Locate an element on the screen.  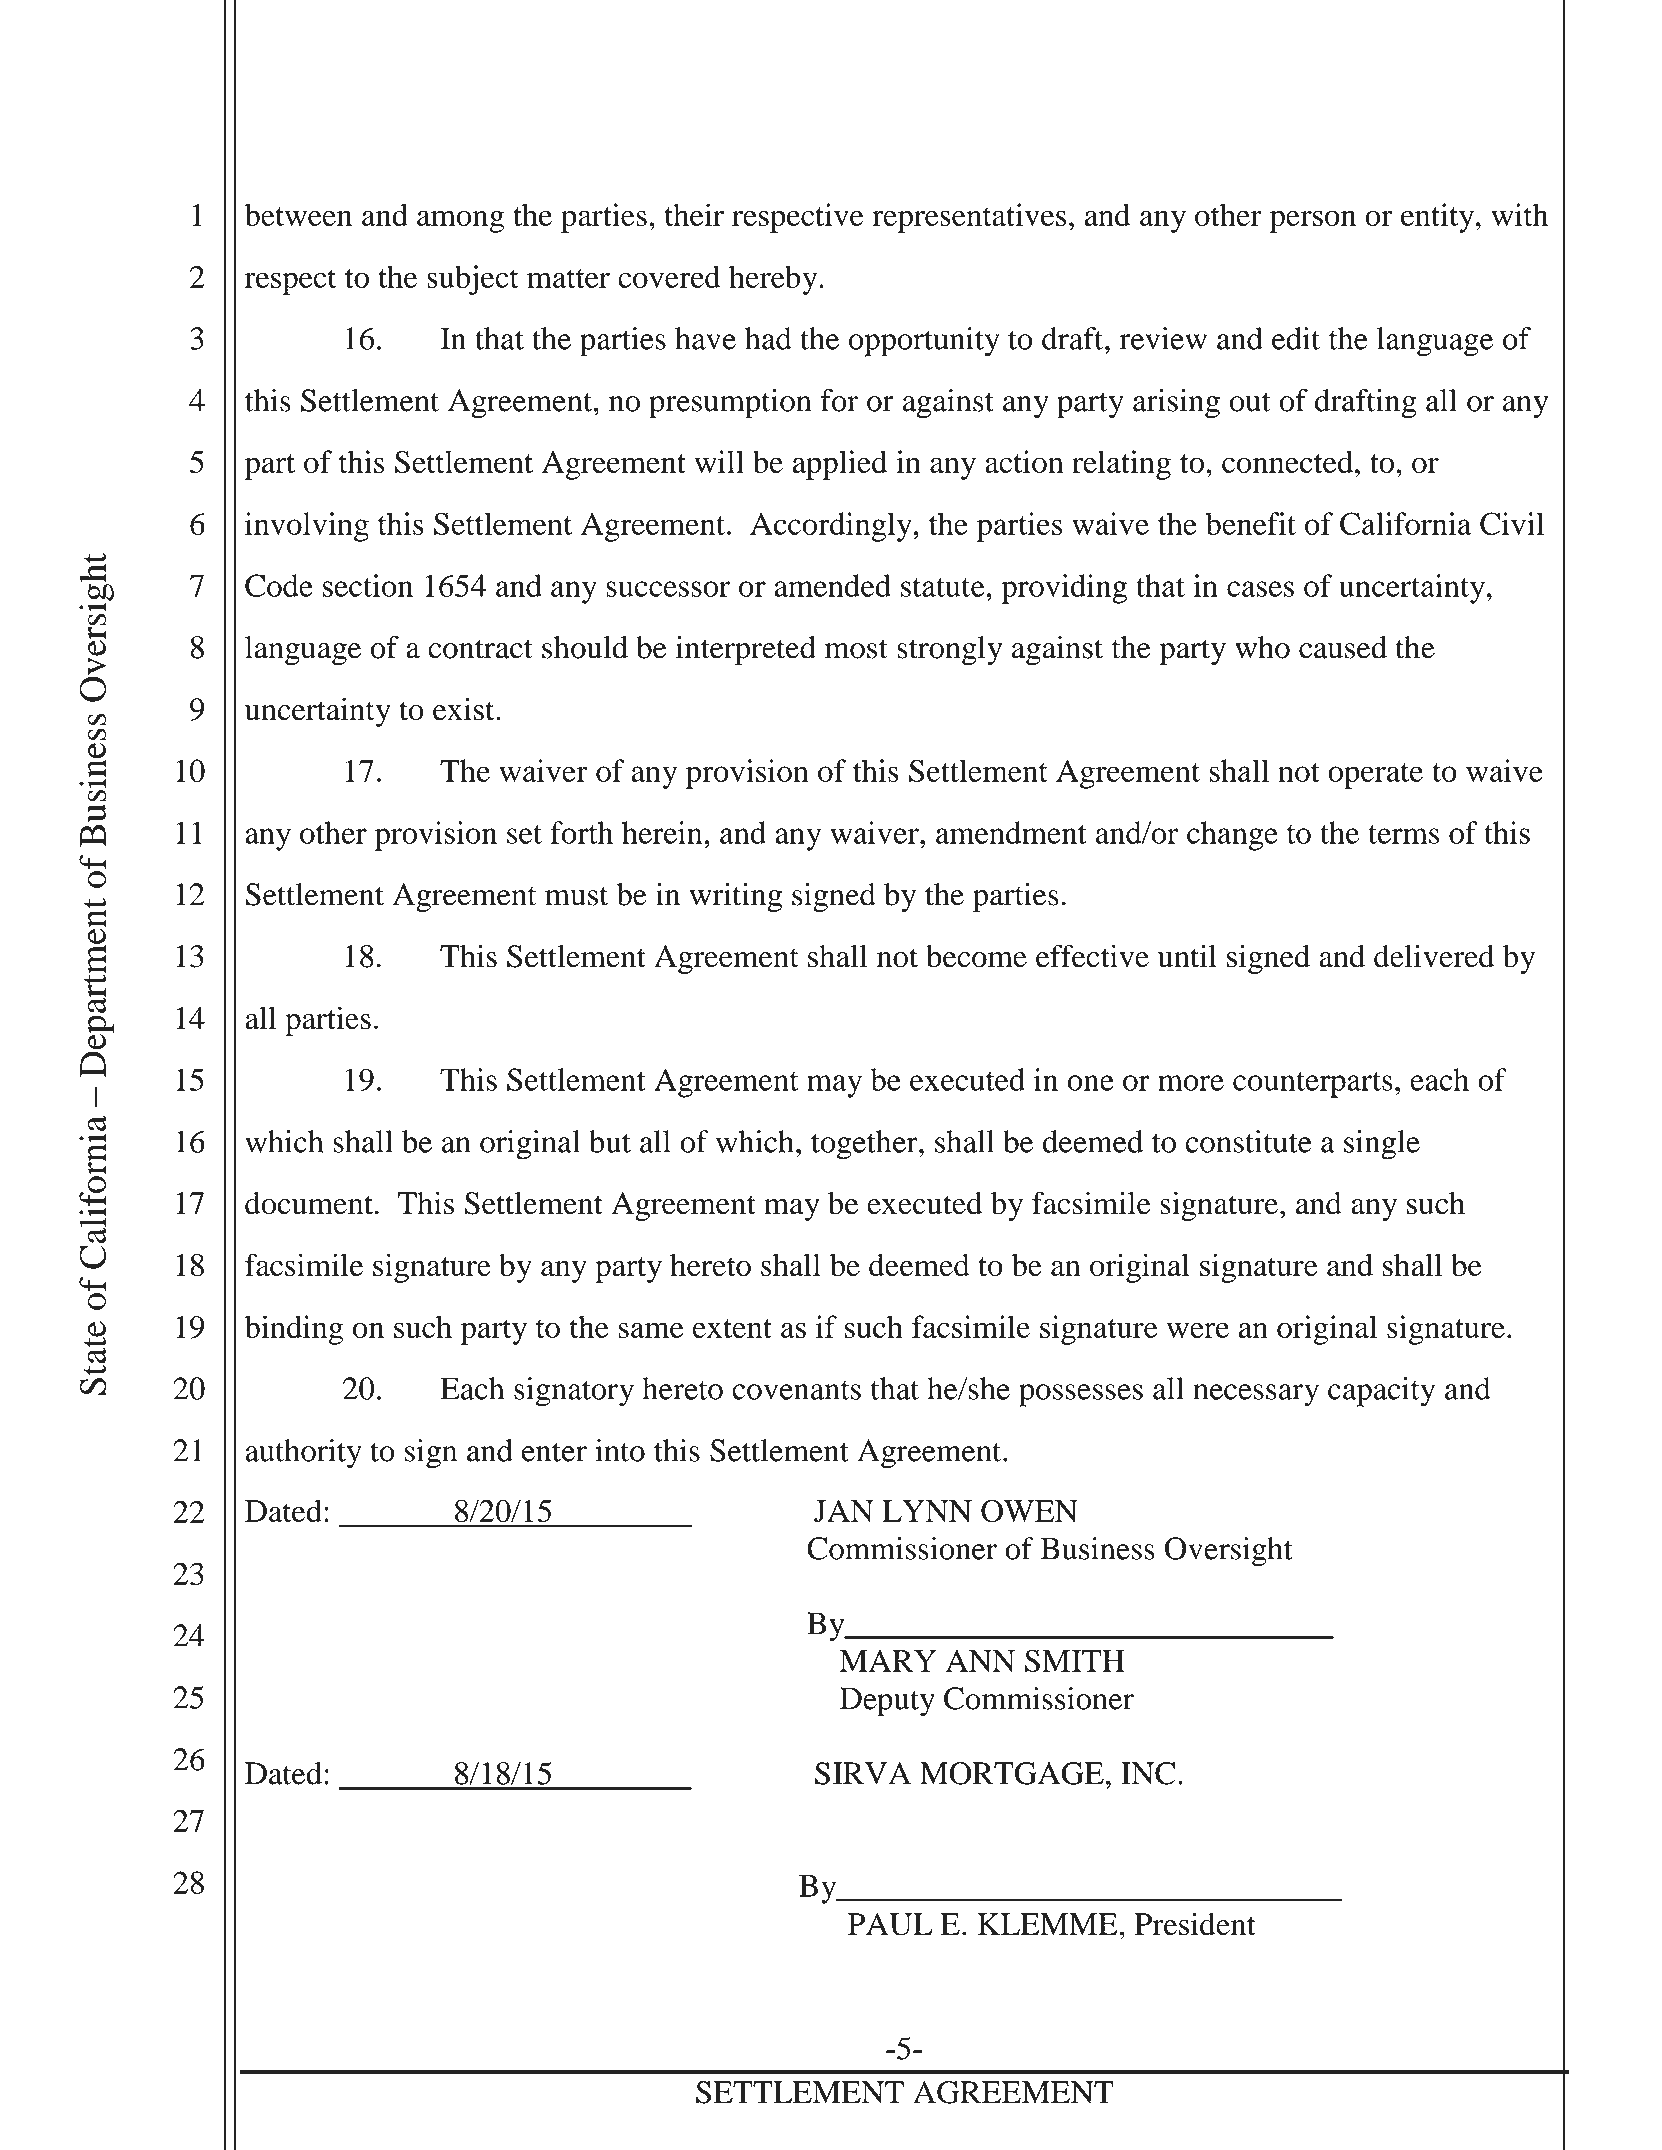
PAUL is located at coordinates (890, 1924).
